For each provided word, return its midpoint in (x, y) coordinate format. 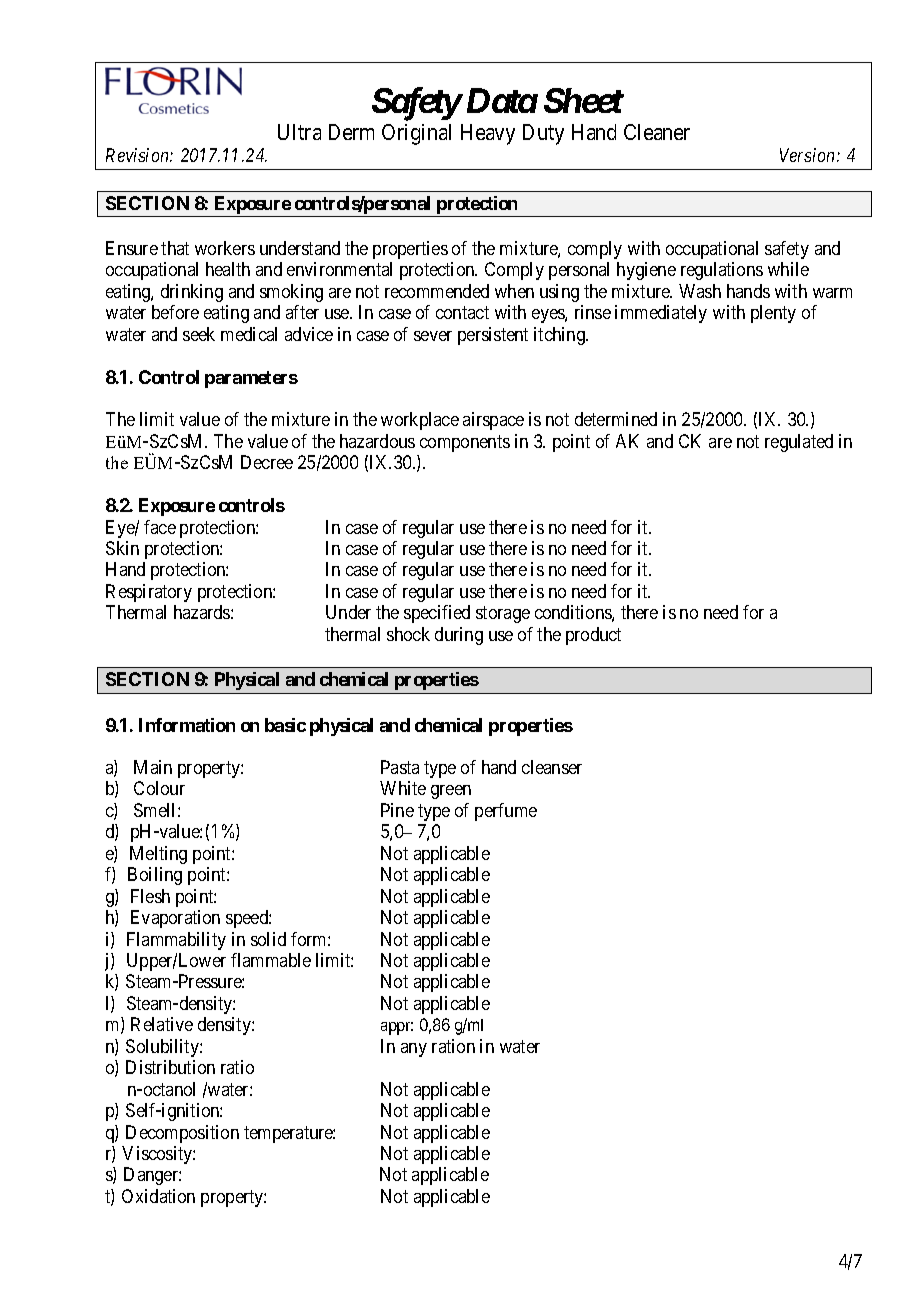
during (459, 636)
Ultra (299, 132)
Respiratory (149, 593)
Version (809, 155)
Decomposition (182, 1134)
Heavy (488, 134)
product (593, 636)
